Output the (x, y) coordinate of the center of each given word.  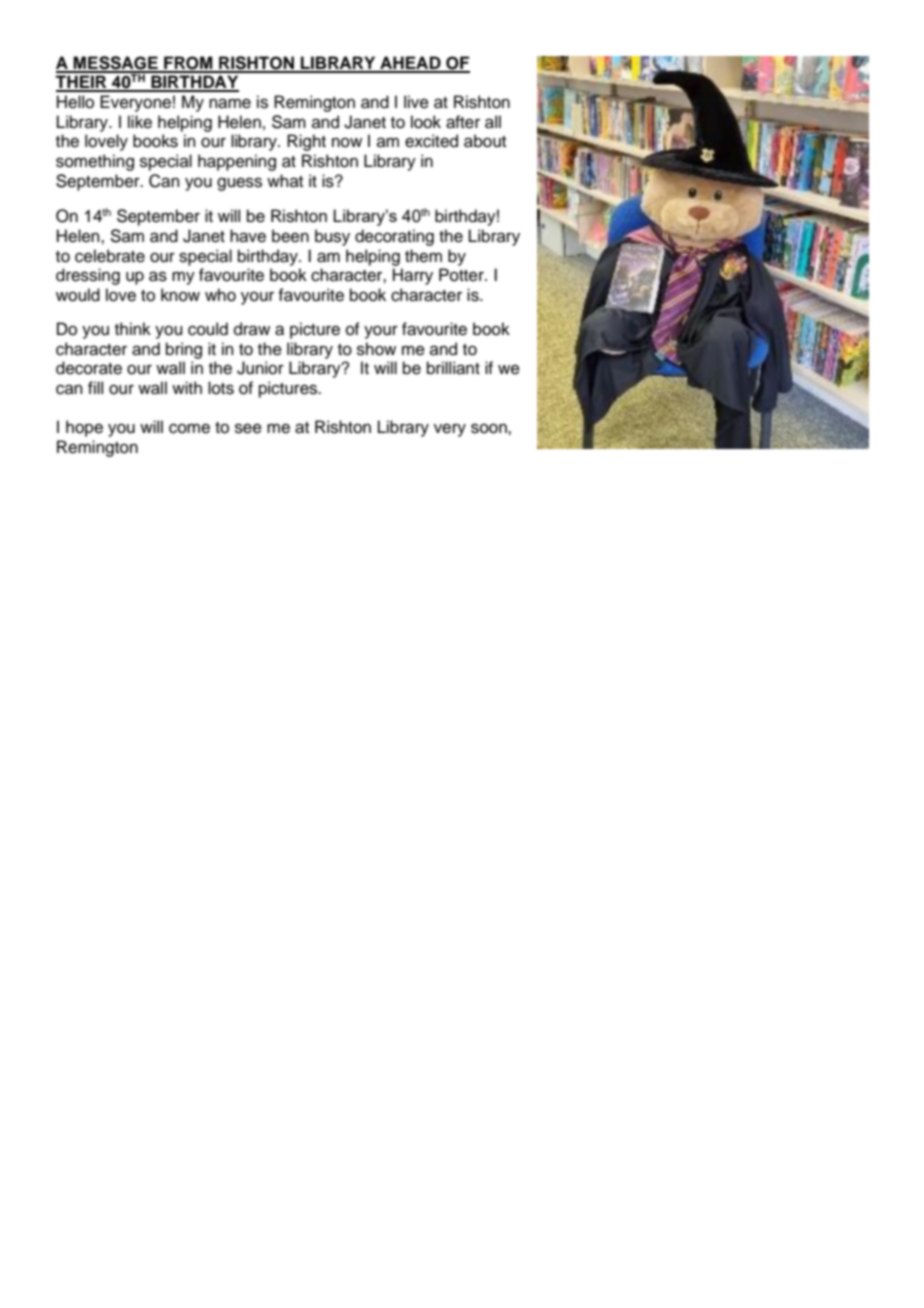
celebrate (110, 256)
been (290, 236)
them (423, 256)
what (285, 180)
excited (431, 141)
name (230, 103)
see (248, 428)
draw (252, 329)
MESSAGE (116, 64)
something (95, 162)
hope (84, 428)
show (376, 349)
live (416, 102)
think (133, 328)
